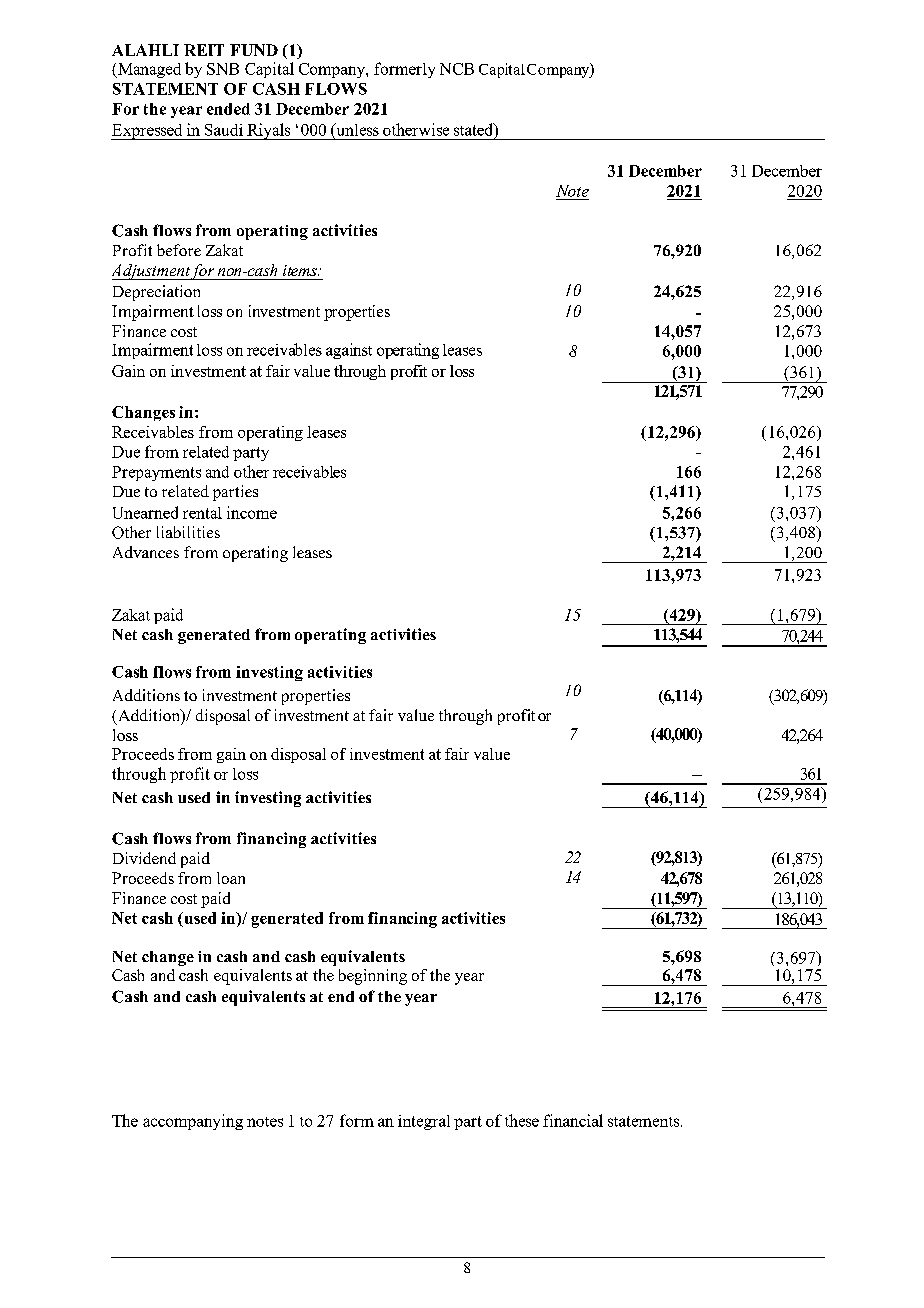 The image size is (924, 1308). I want to click on these, so click(522, 1120).
